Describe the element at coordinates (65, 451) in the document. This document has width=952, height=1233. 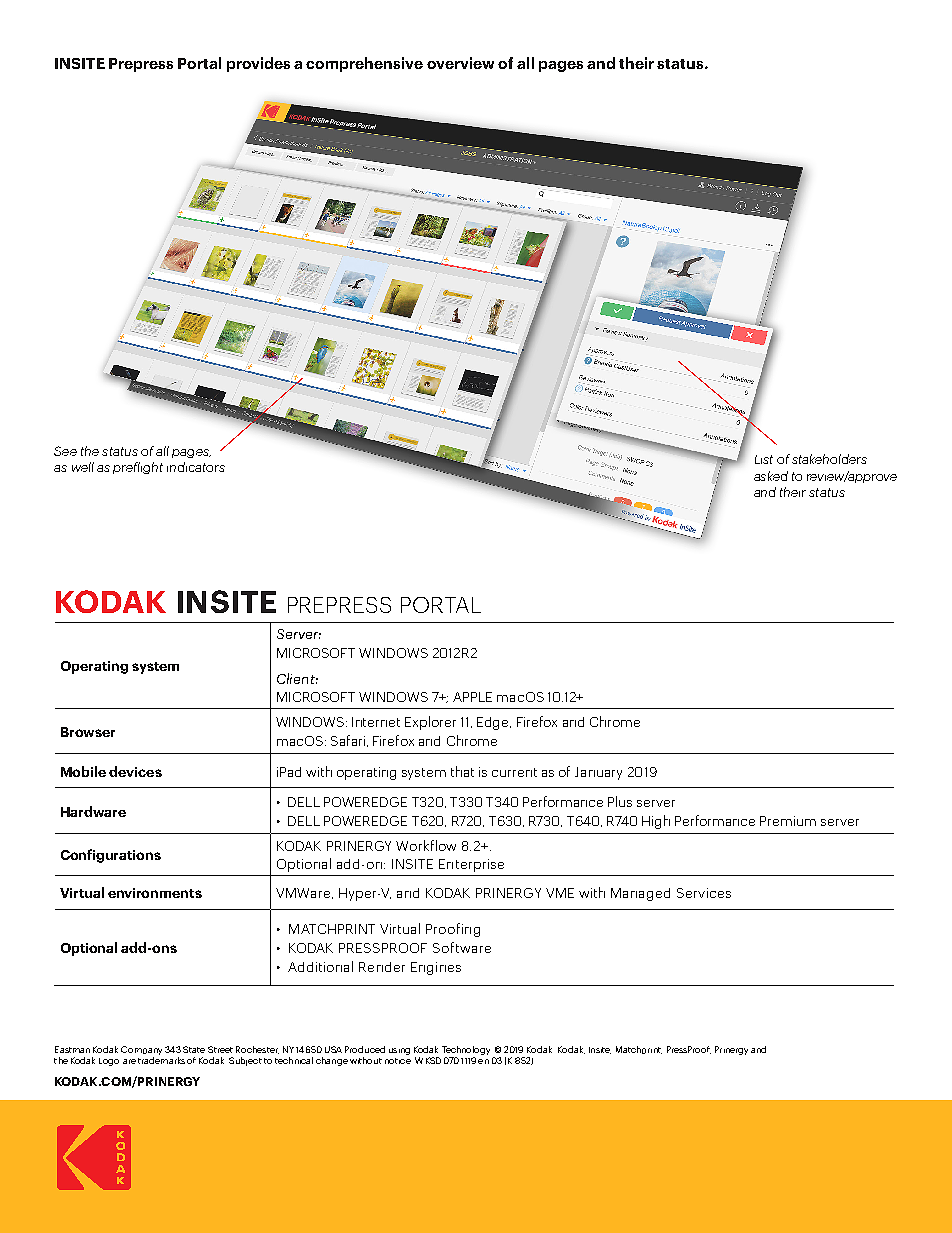
I see `See` at that location.
